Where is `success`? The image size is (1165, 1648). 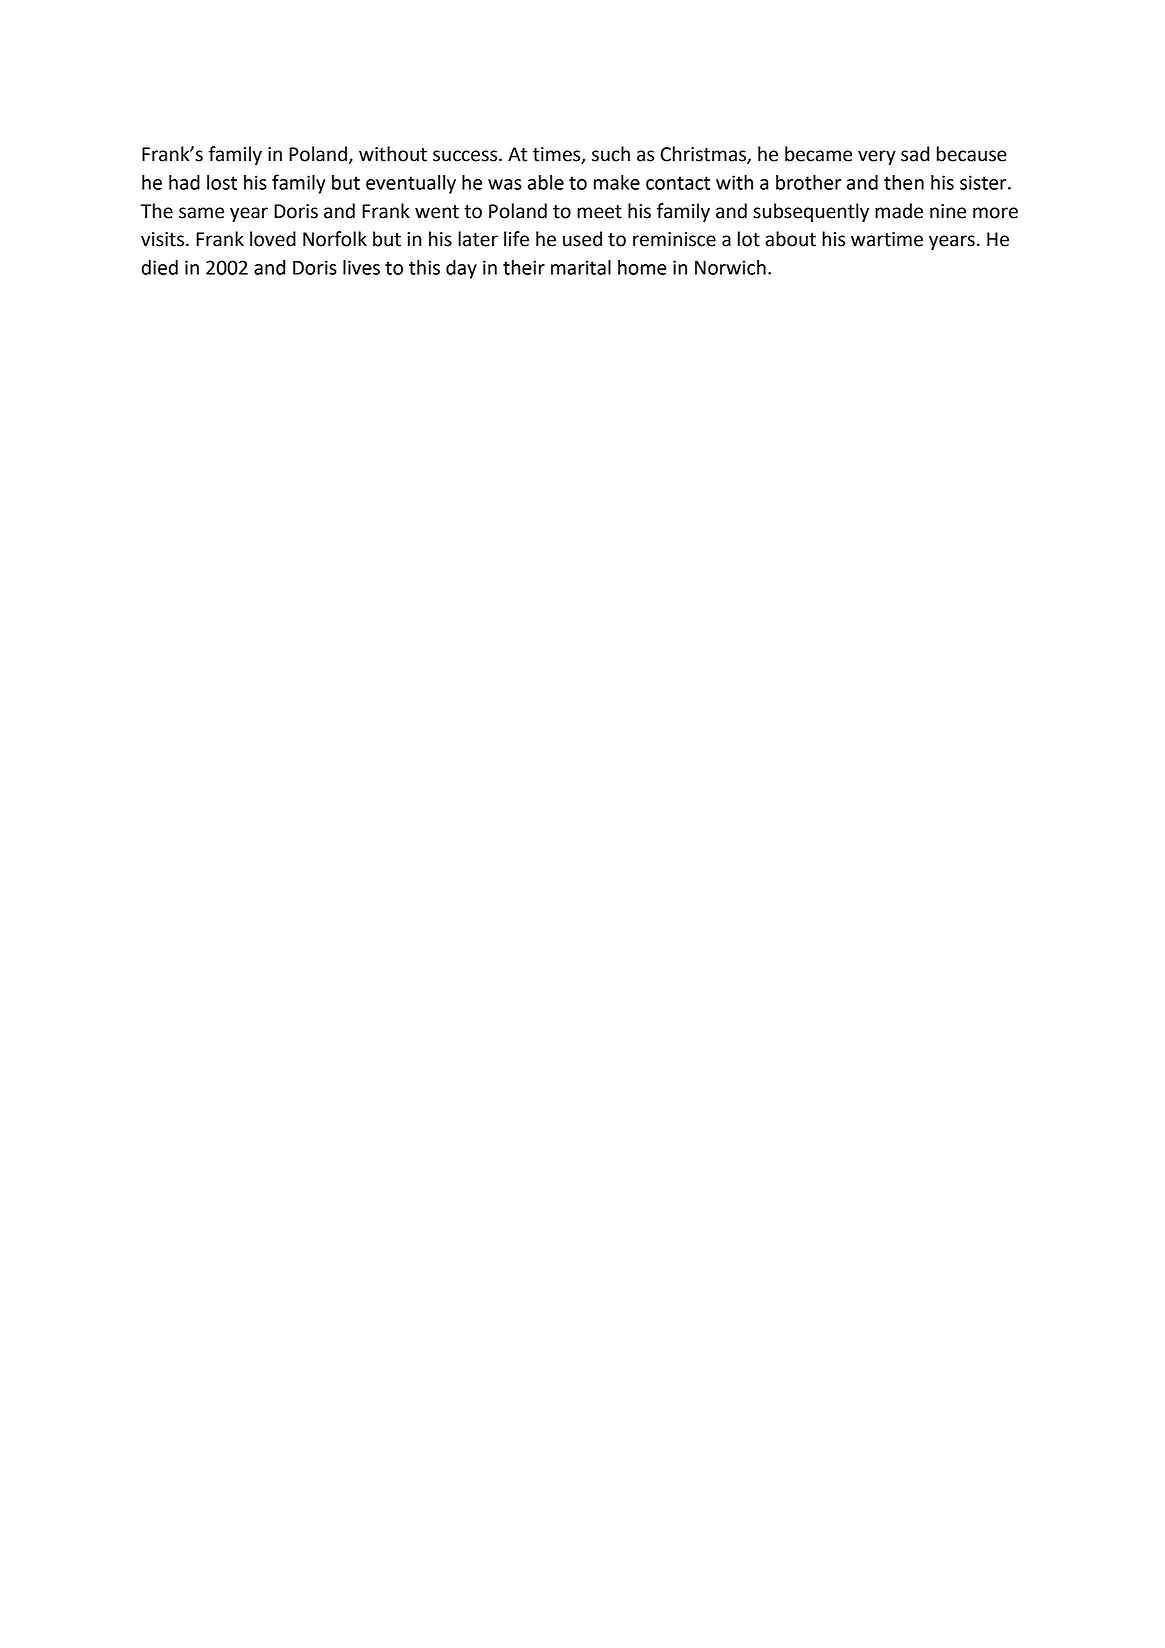
success is located at coordinates (466, 156).
